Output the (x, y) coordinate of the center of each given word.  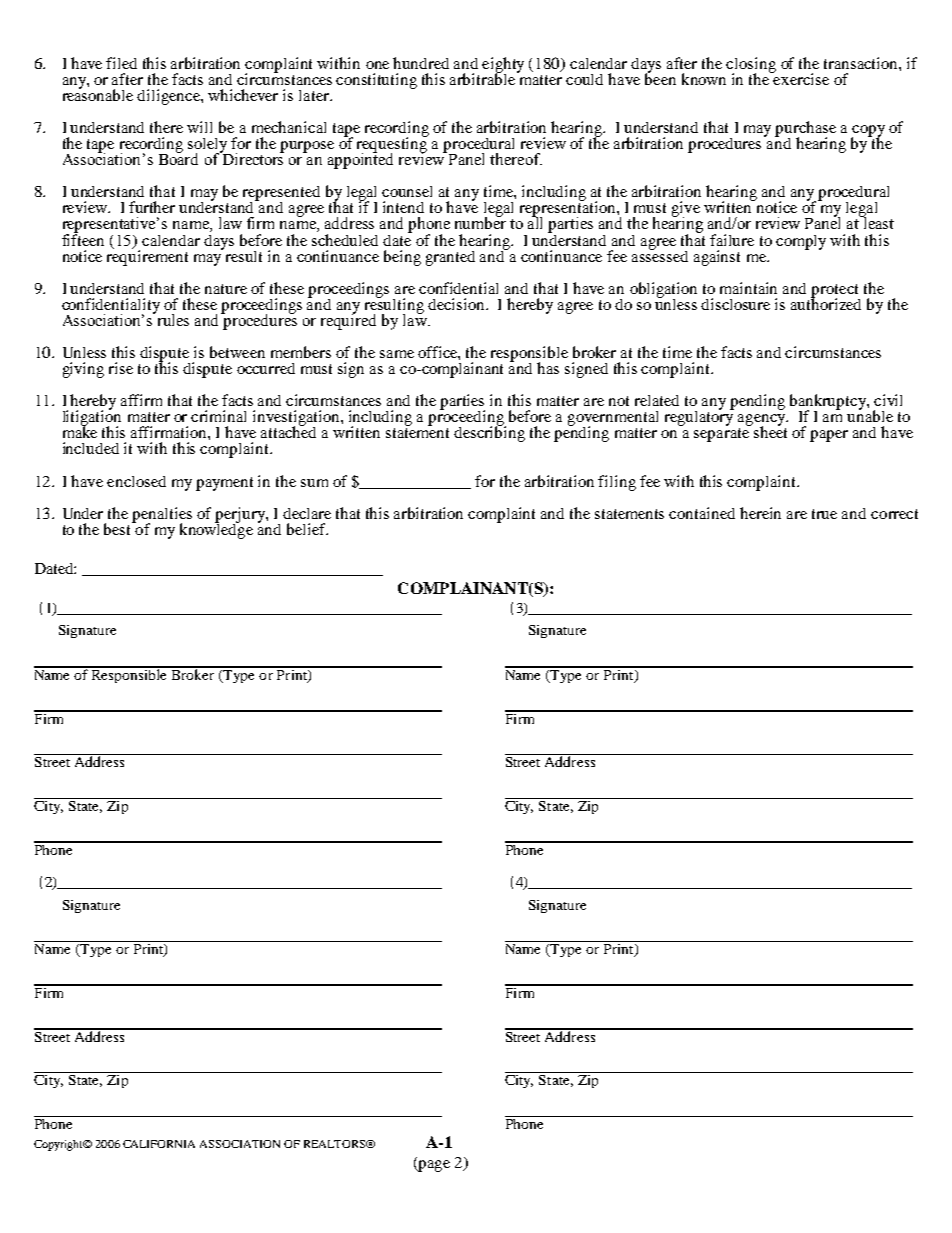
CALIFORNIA (159, 1144)
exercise (800, 78)
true (824, 514)
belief (307, 529)
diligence (169, 97)
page (433, 1166)
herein (760, 513)
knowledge (216, 530)
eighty (503, 66)
